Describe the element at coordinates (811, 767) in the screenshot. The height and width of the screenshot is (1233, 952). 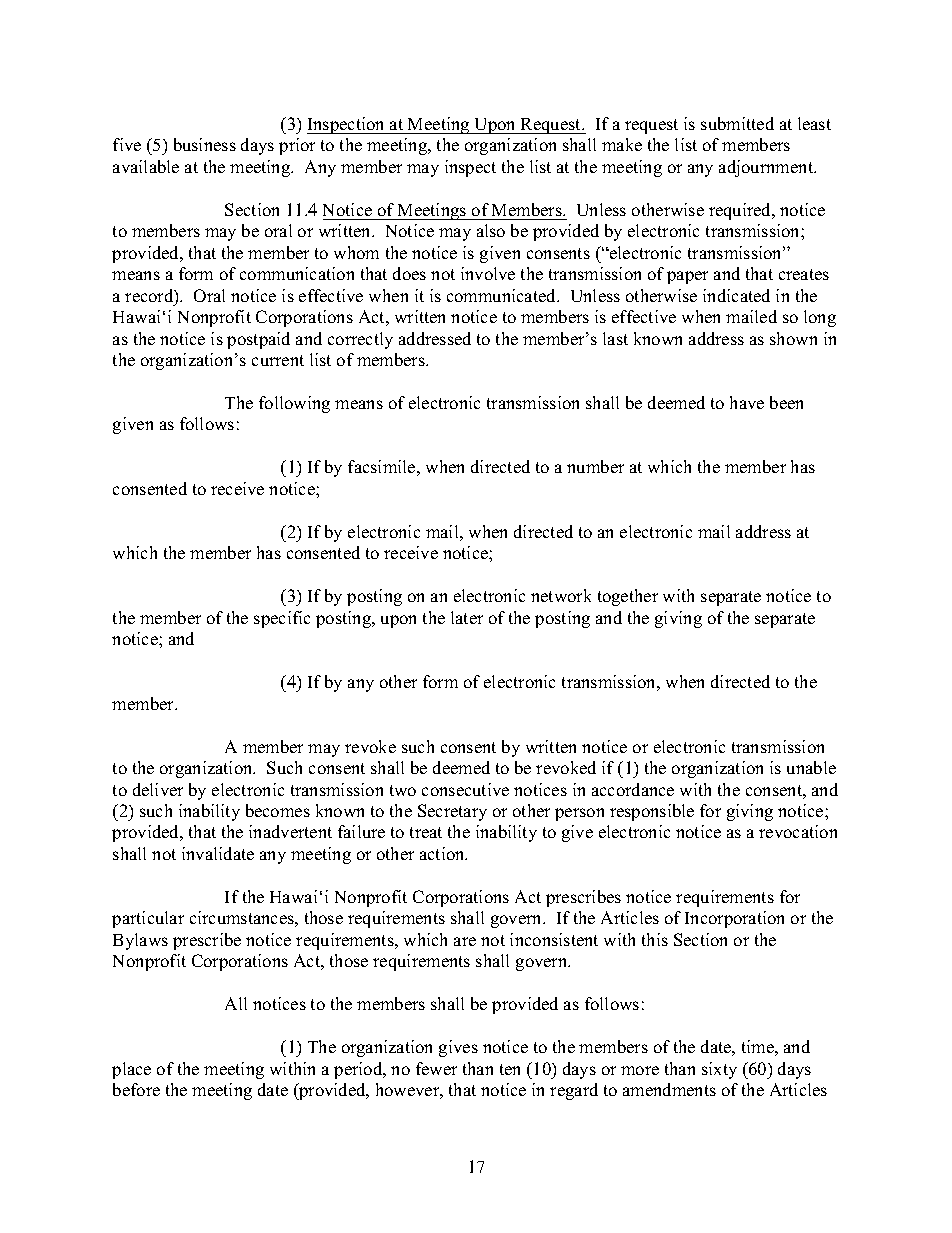
I see `unable` at that location.
